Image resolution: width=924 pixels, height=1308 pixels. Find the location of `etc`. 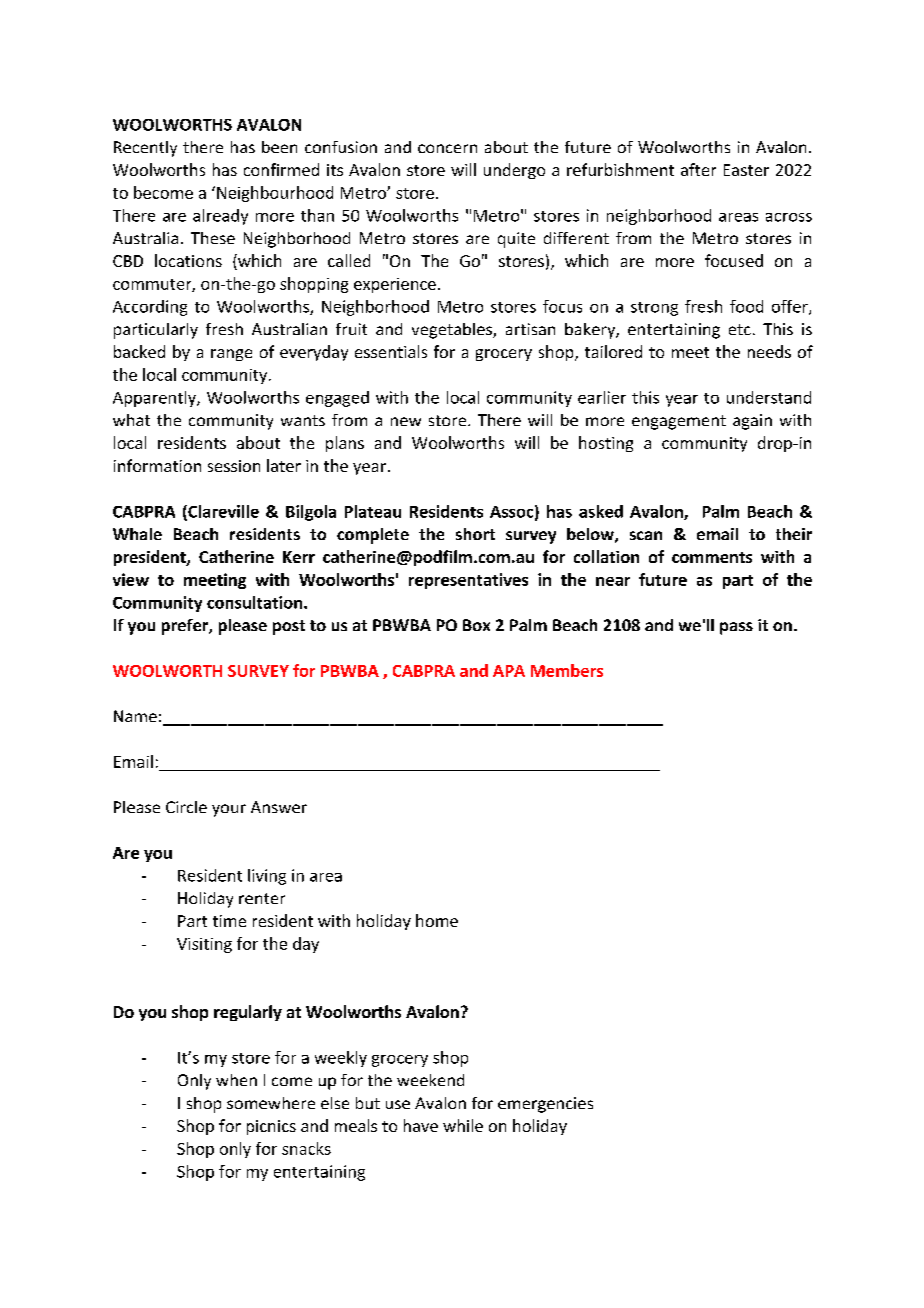

etc is located at coordinates (740, 329).
